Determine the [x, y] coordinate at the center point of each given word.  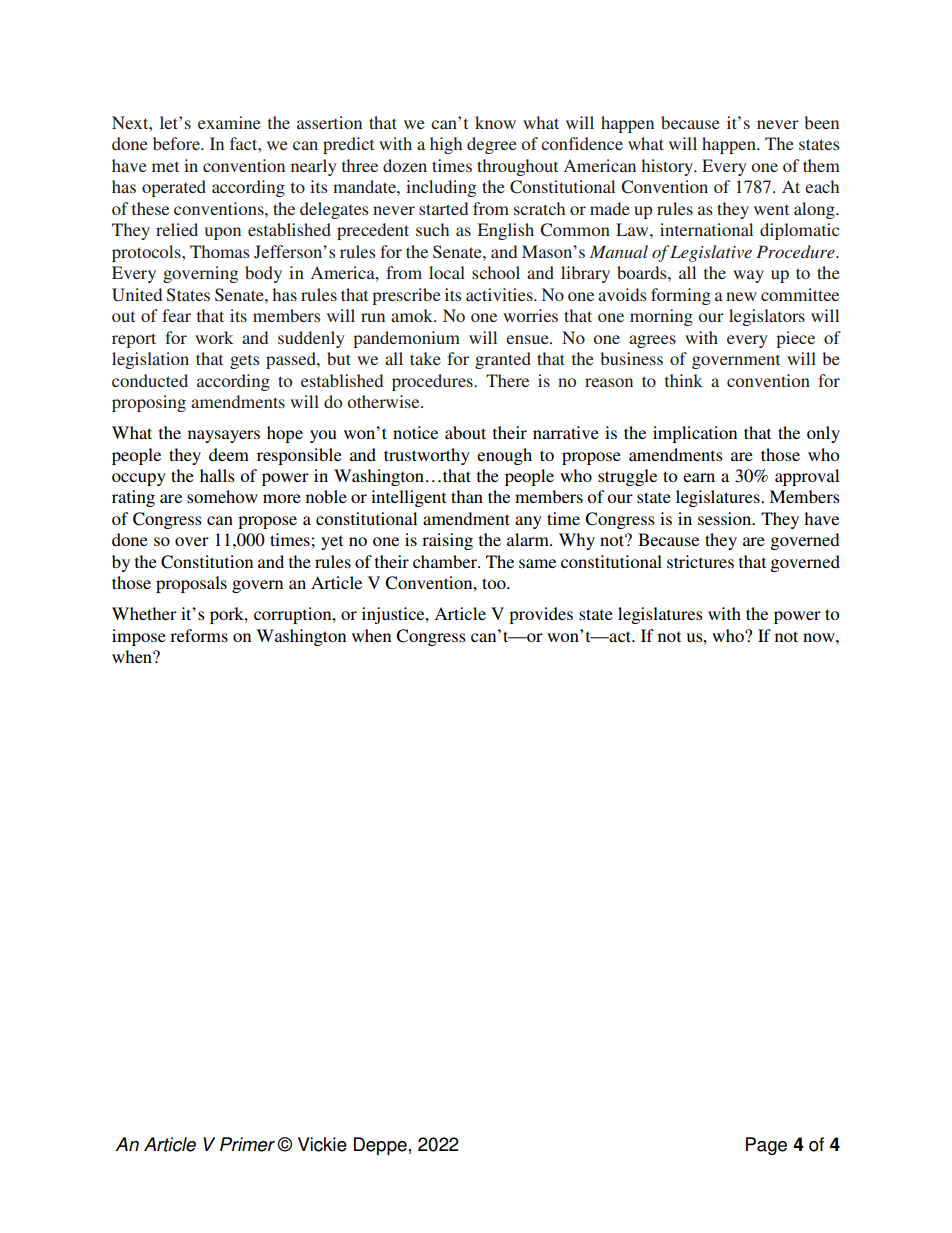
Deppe [380, 1146]
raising [447, 541]
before [177, 143]
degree [492, 145]
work [214, 337]
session [726, 518]
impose [139, 637]
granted [503, 360]
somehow [222, 496]
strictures [700, 561]
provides [541, 615]
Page [766, 1146]
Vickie [322, 1144]
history [668, 167]
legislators [767, 317]
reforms [199, 635]
